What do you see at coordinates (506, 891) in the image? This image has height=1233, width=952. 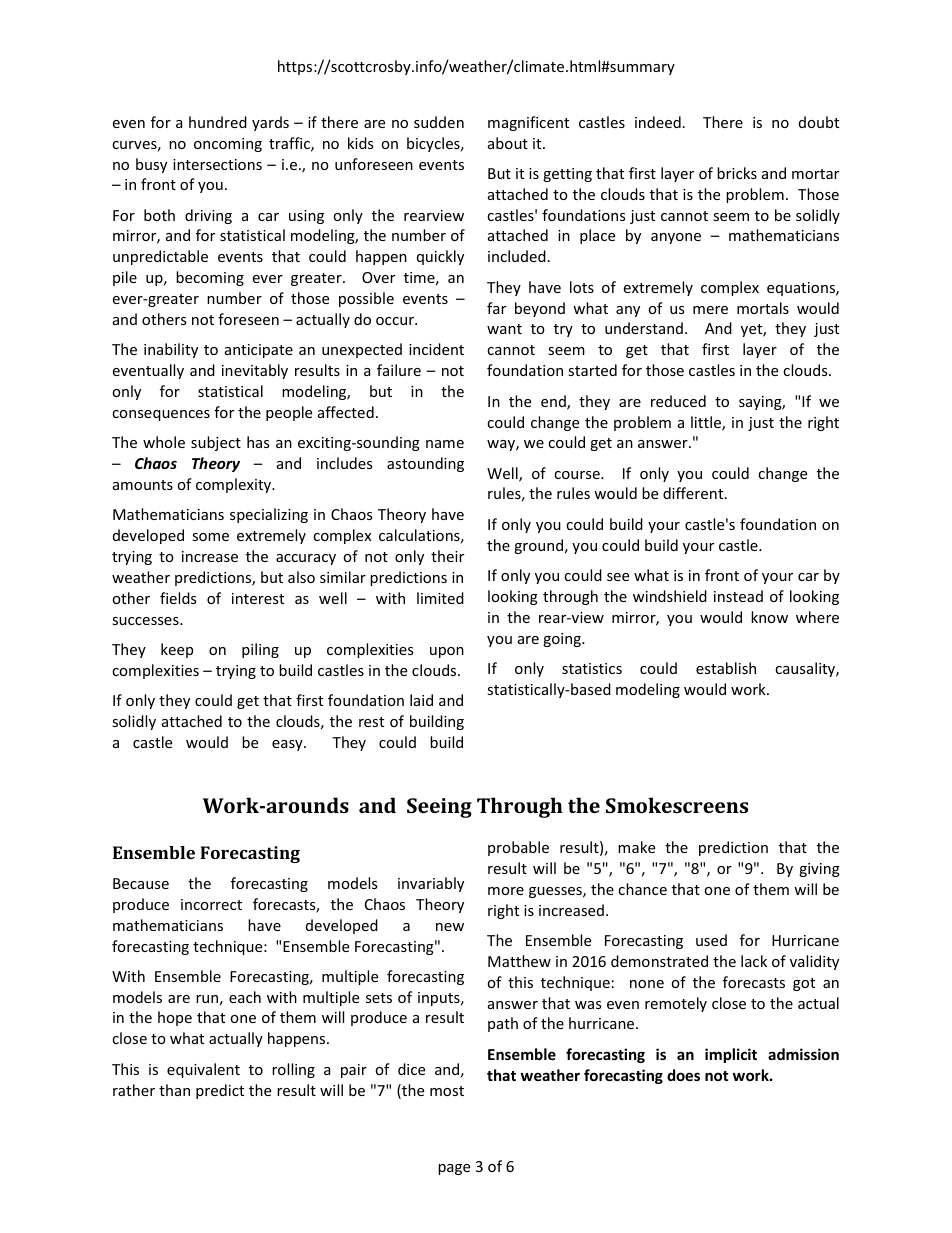 I see `more` at bounding box center [506, 891].
